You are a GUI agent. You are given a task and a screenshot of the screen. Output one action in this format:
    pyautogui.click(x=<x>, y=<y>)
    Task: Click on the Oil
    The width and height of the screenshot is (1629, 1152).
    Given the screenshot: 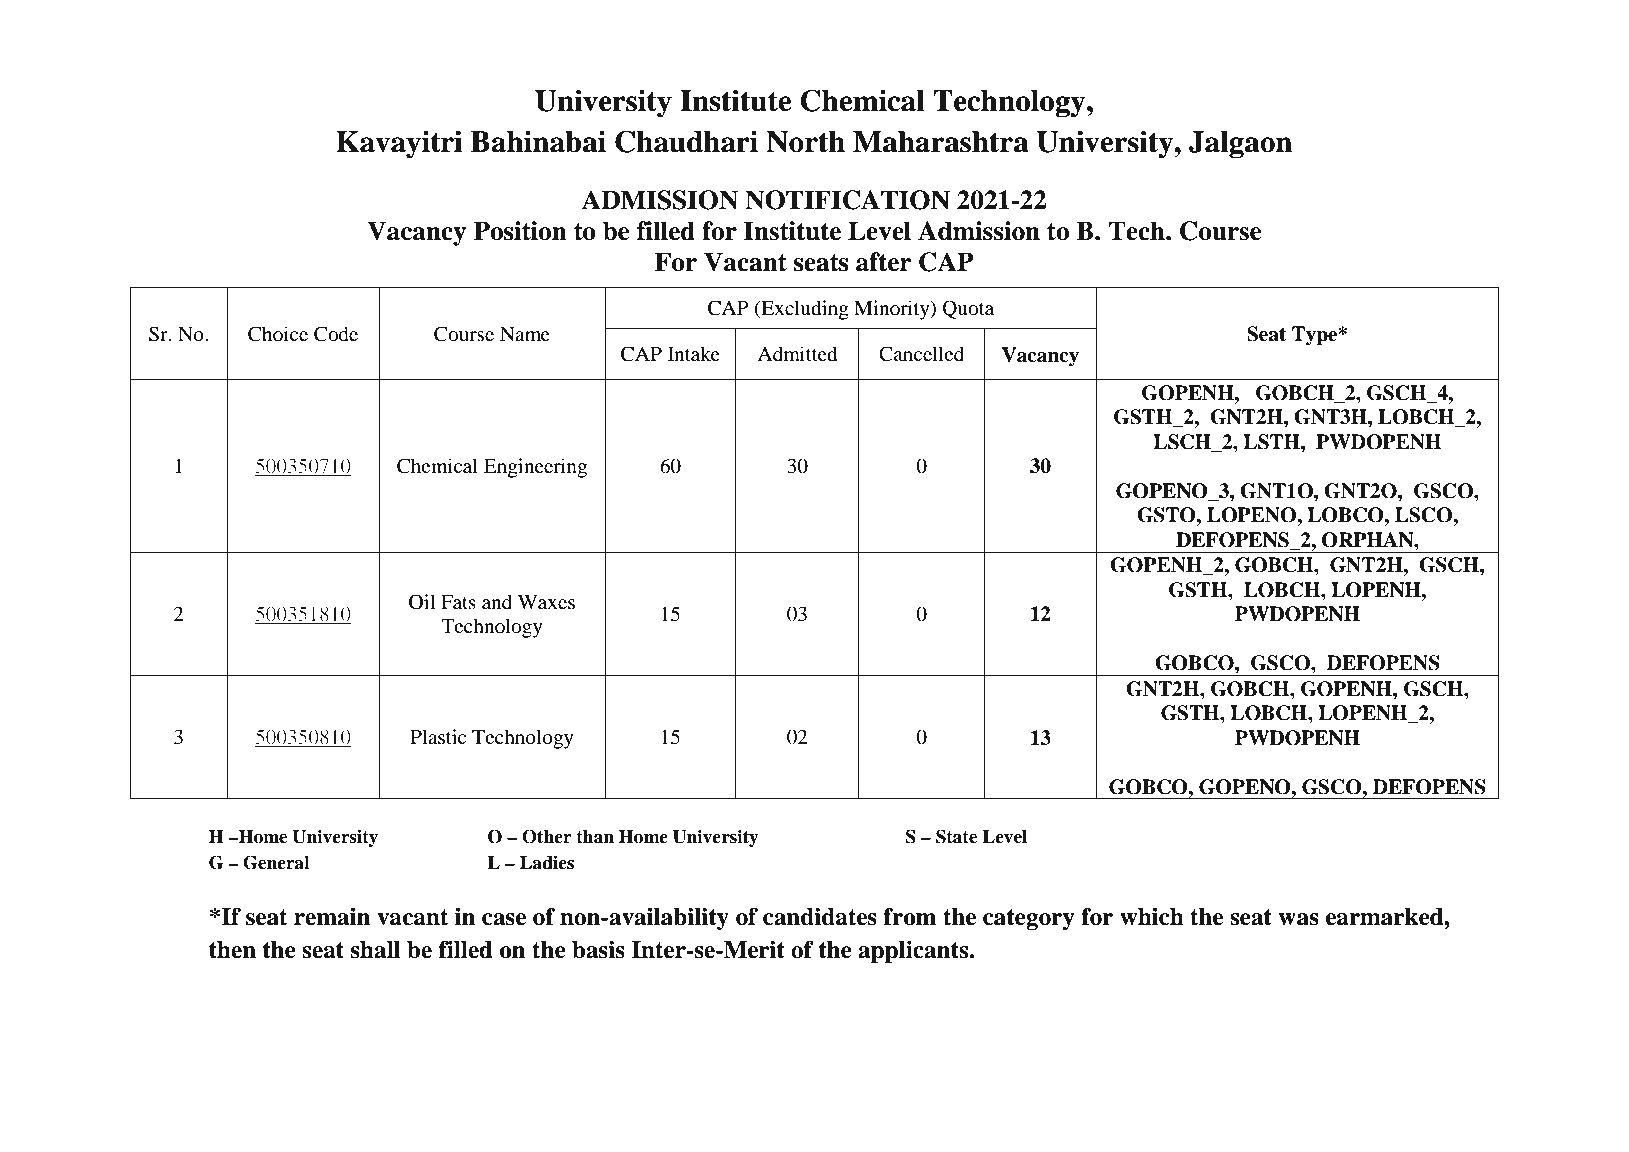 What is the action you would take?
    pyautogui.click(x=422, y=602)
